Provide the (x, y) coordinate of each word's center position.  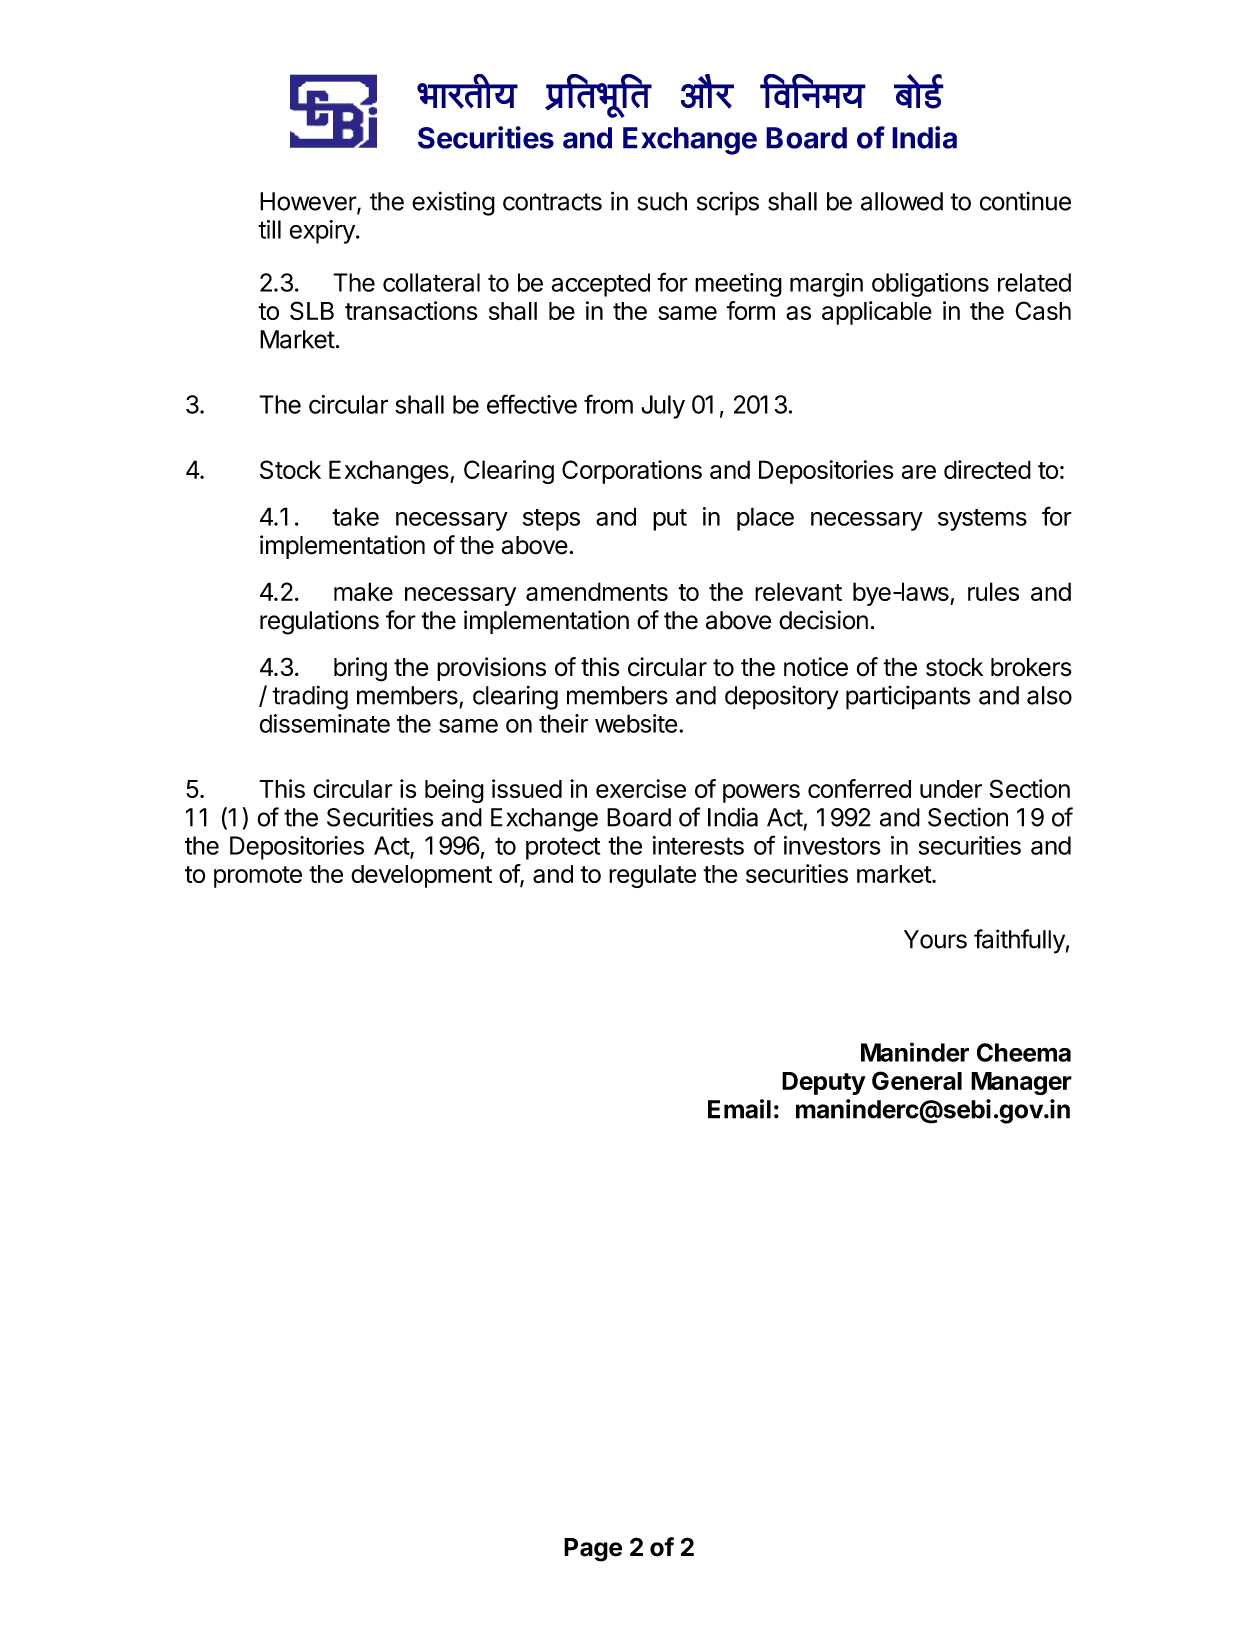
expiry (323, 232)
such (662, 201)
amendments (597, 591)
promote (258, 877)
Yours (935, 939)
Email (739, 1109)
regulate (652, 876)
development (421, 876)
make (363, 591)
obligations (930, 285)
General (917, 1080)
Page (593, 1550)
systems (982, 520)
